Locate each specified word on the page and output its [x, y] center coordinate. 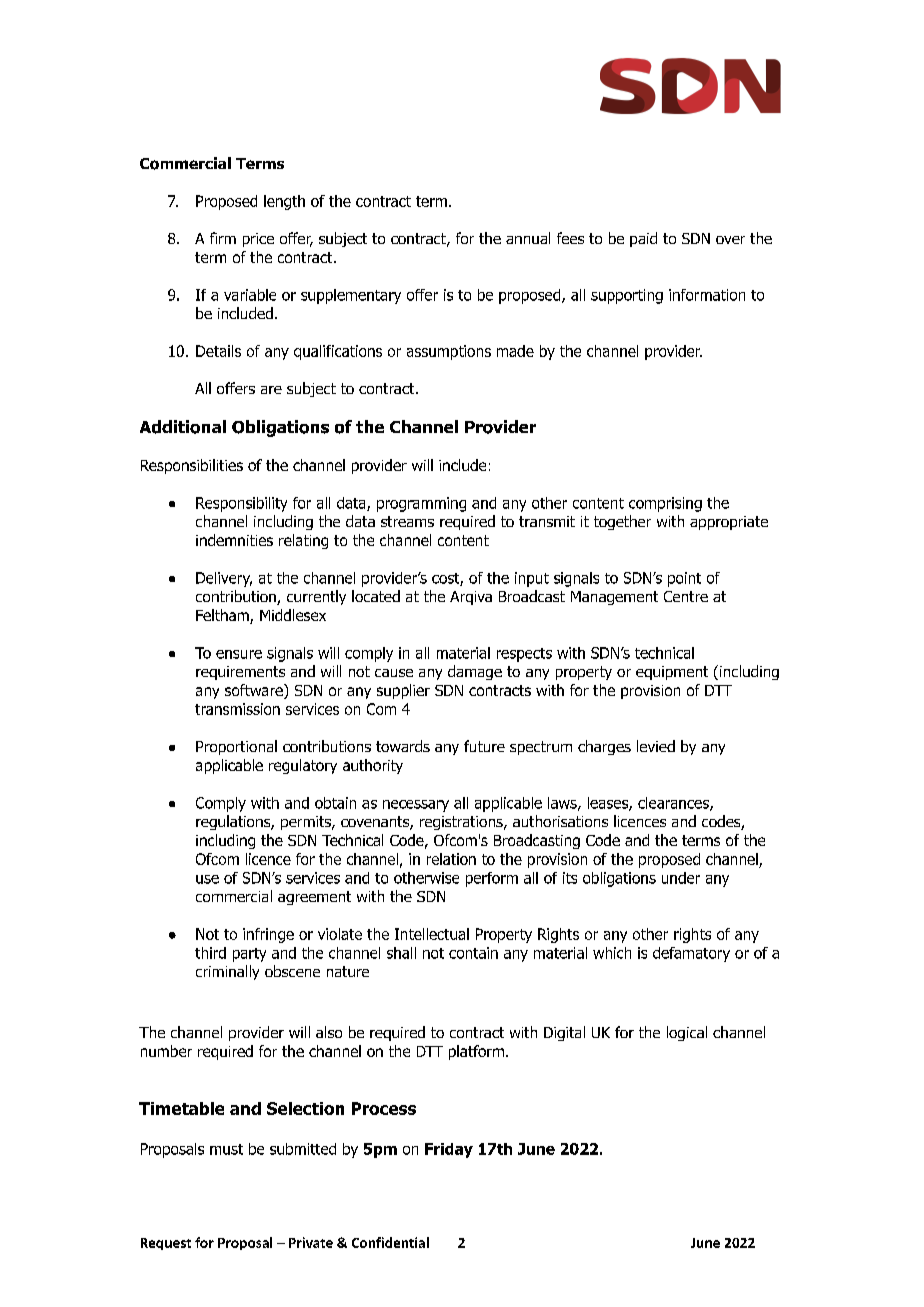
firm [223, 238]
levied [656, 746]
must [226, 1149]
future [484, 746]
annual [528, 238]
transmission [237, 709]
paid [643, 239]
